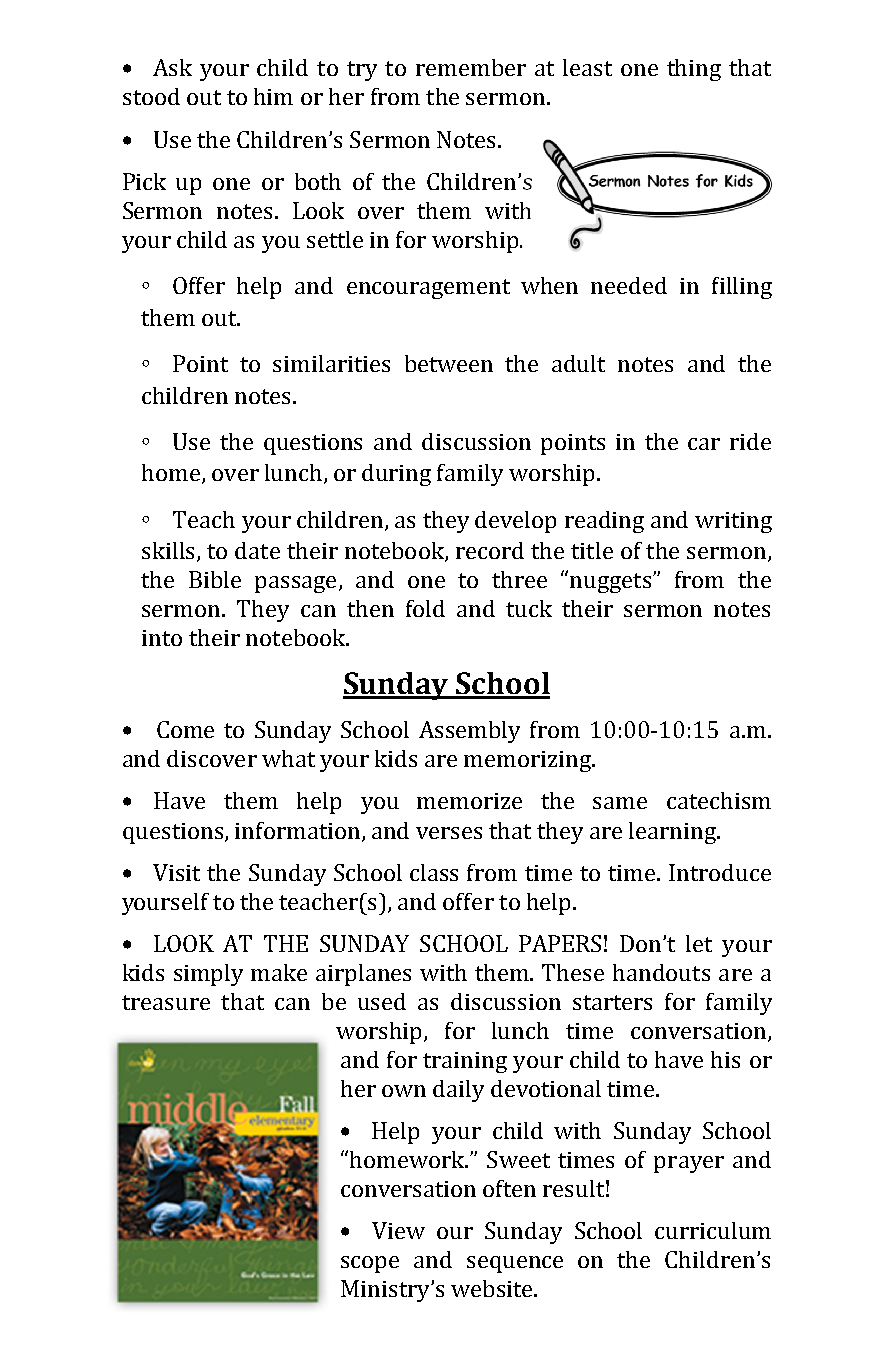 The height and width of the page is (1372, 887). Describe the element at coordinates (471, 67) in the page. I see `remember` at that location.
